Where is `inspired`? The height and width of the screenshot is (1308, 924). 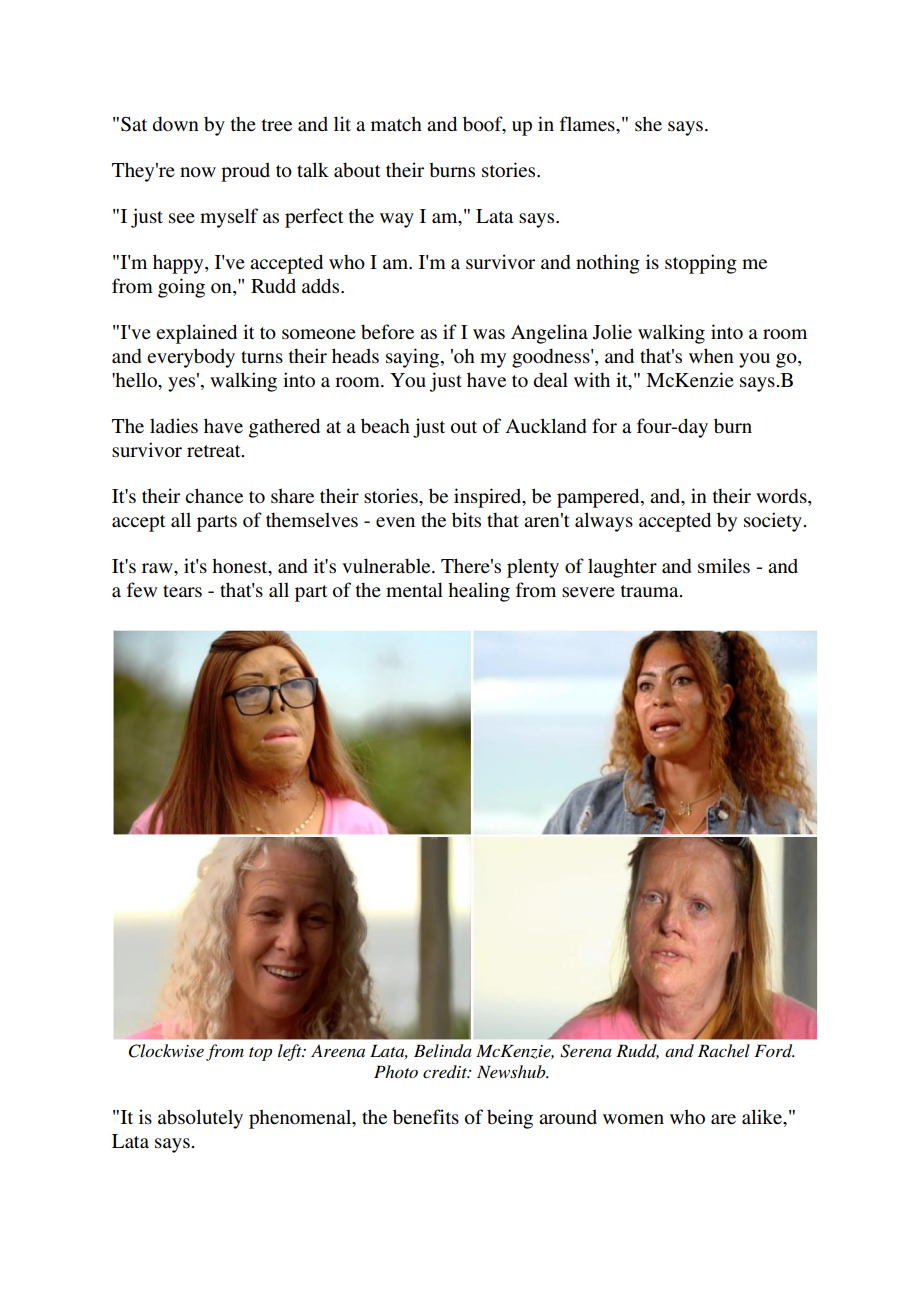
inspired is located at coordinates (489, 498).
